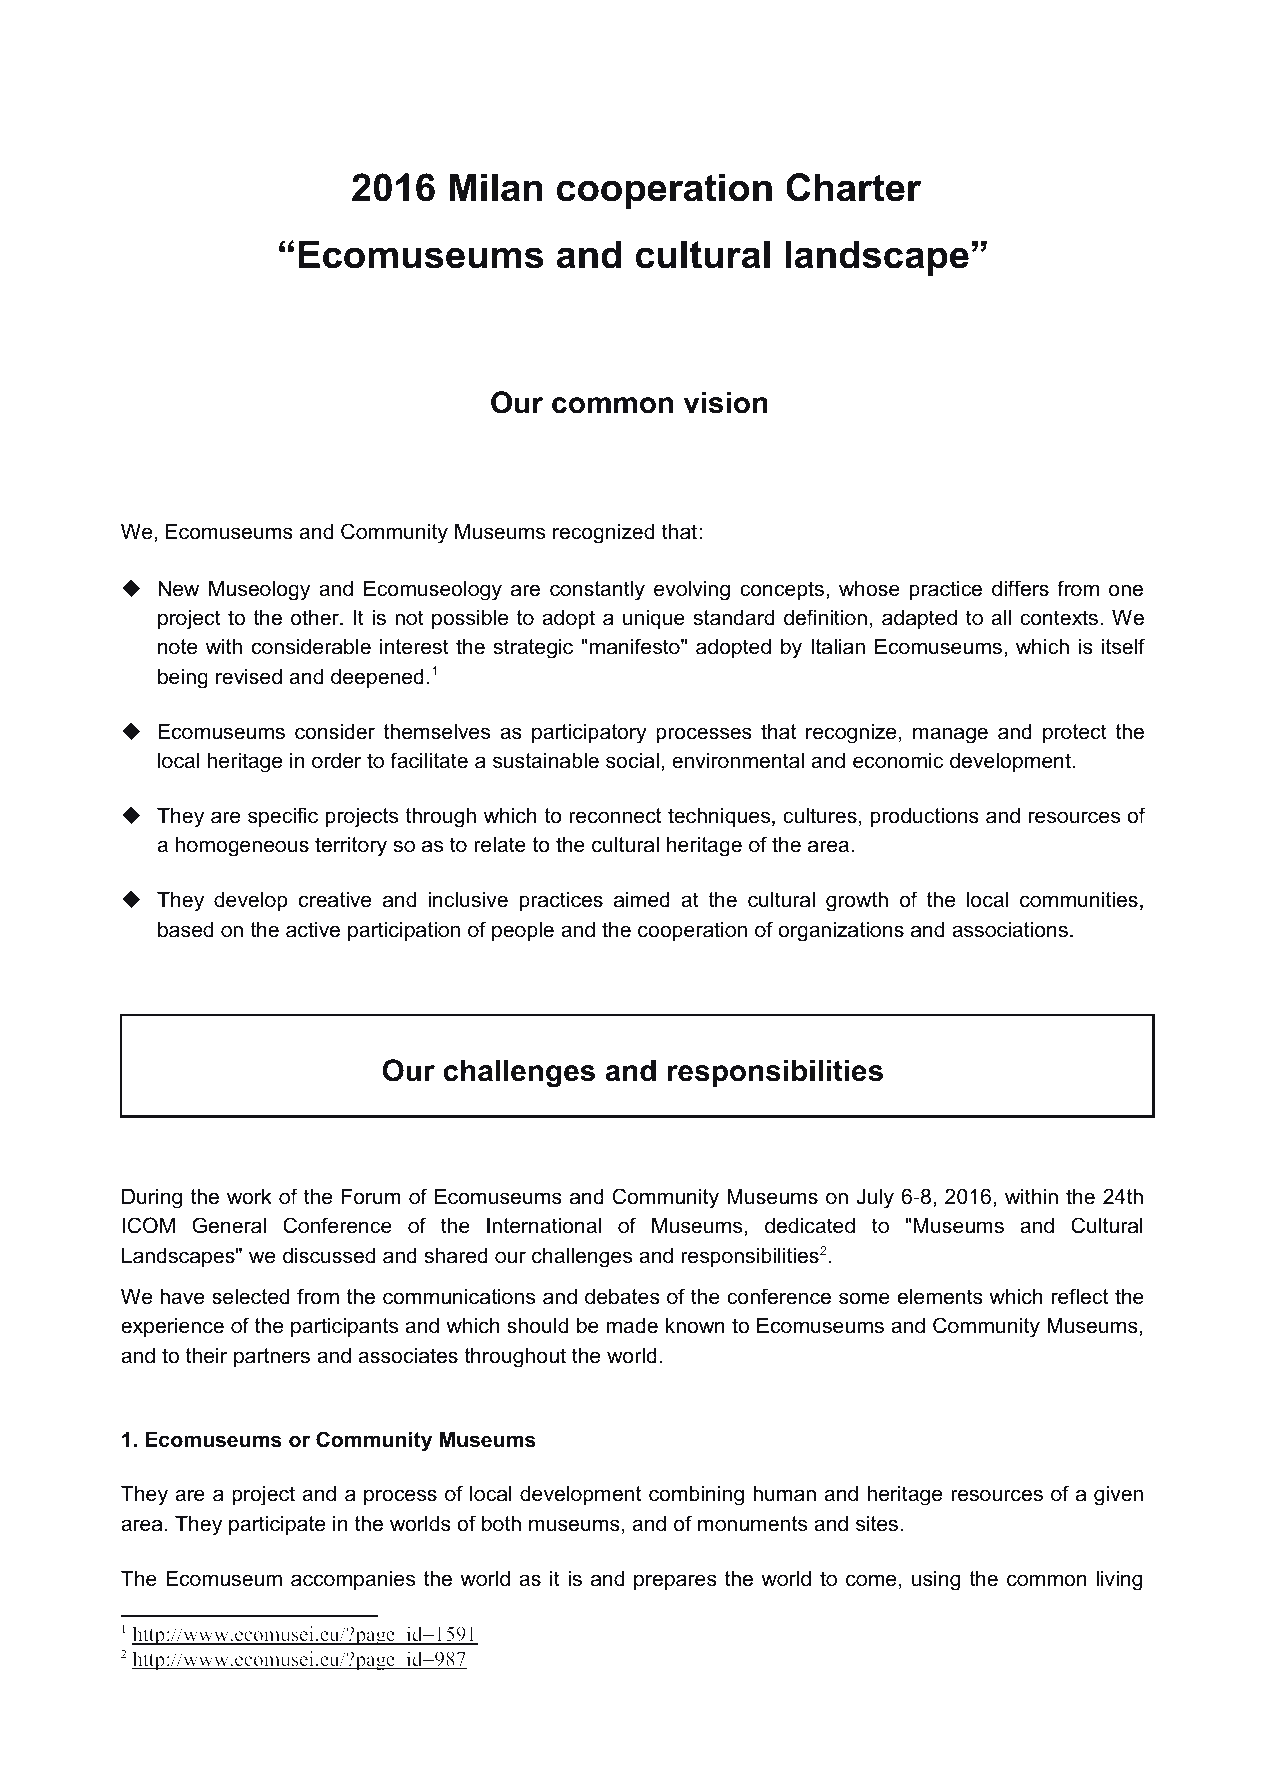 Image resolution: width=1266 pixels, height=1792 pixels. What do you see at coordinates (725, 402) in the screenshot?
I see `vision` at bounding box center [725, 402].
